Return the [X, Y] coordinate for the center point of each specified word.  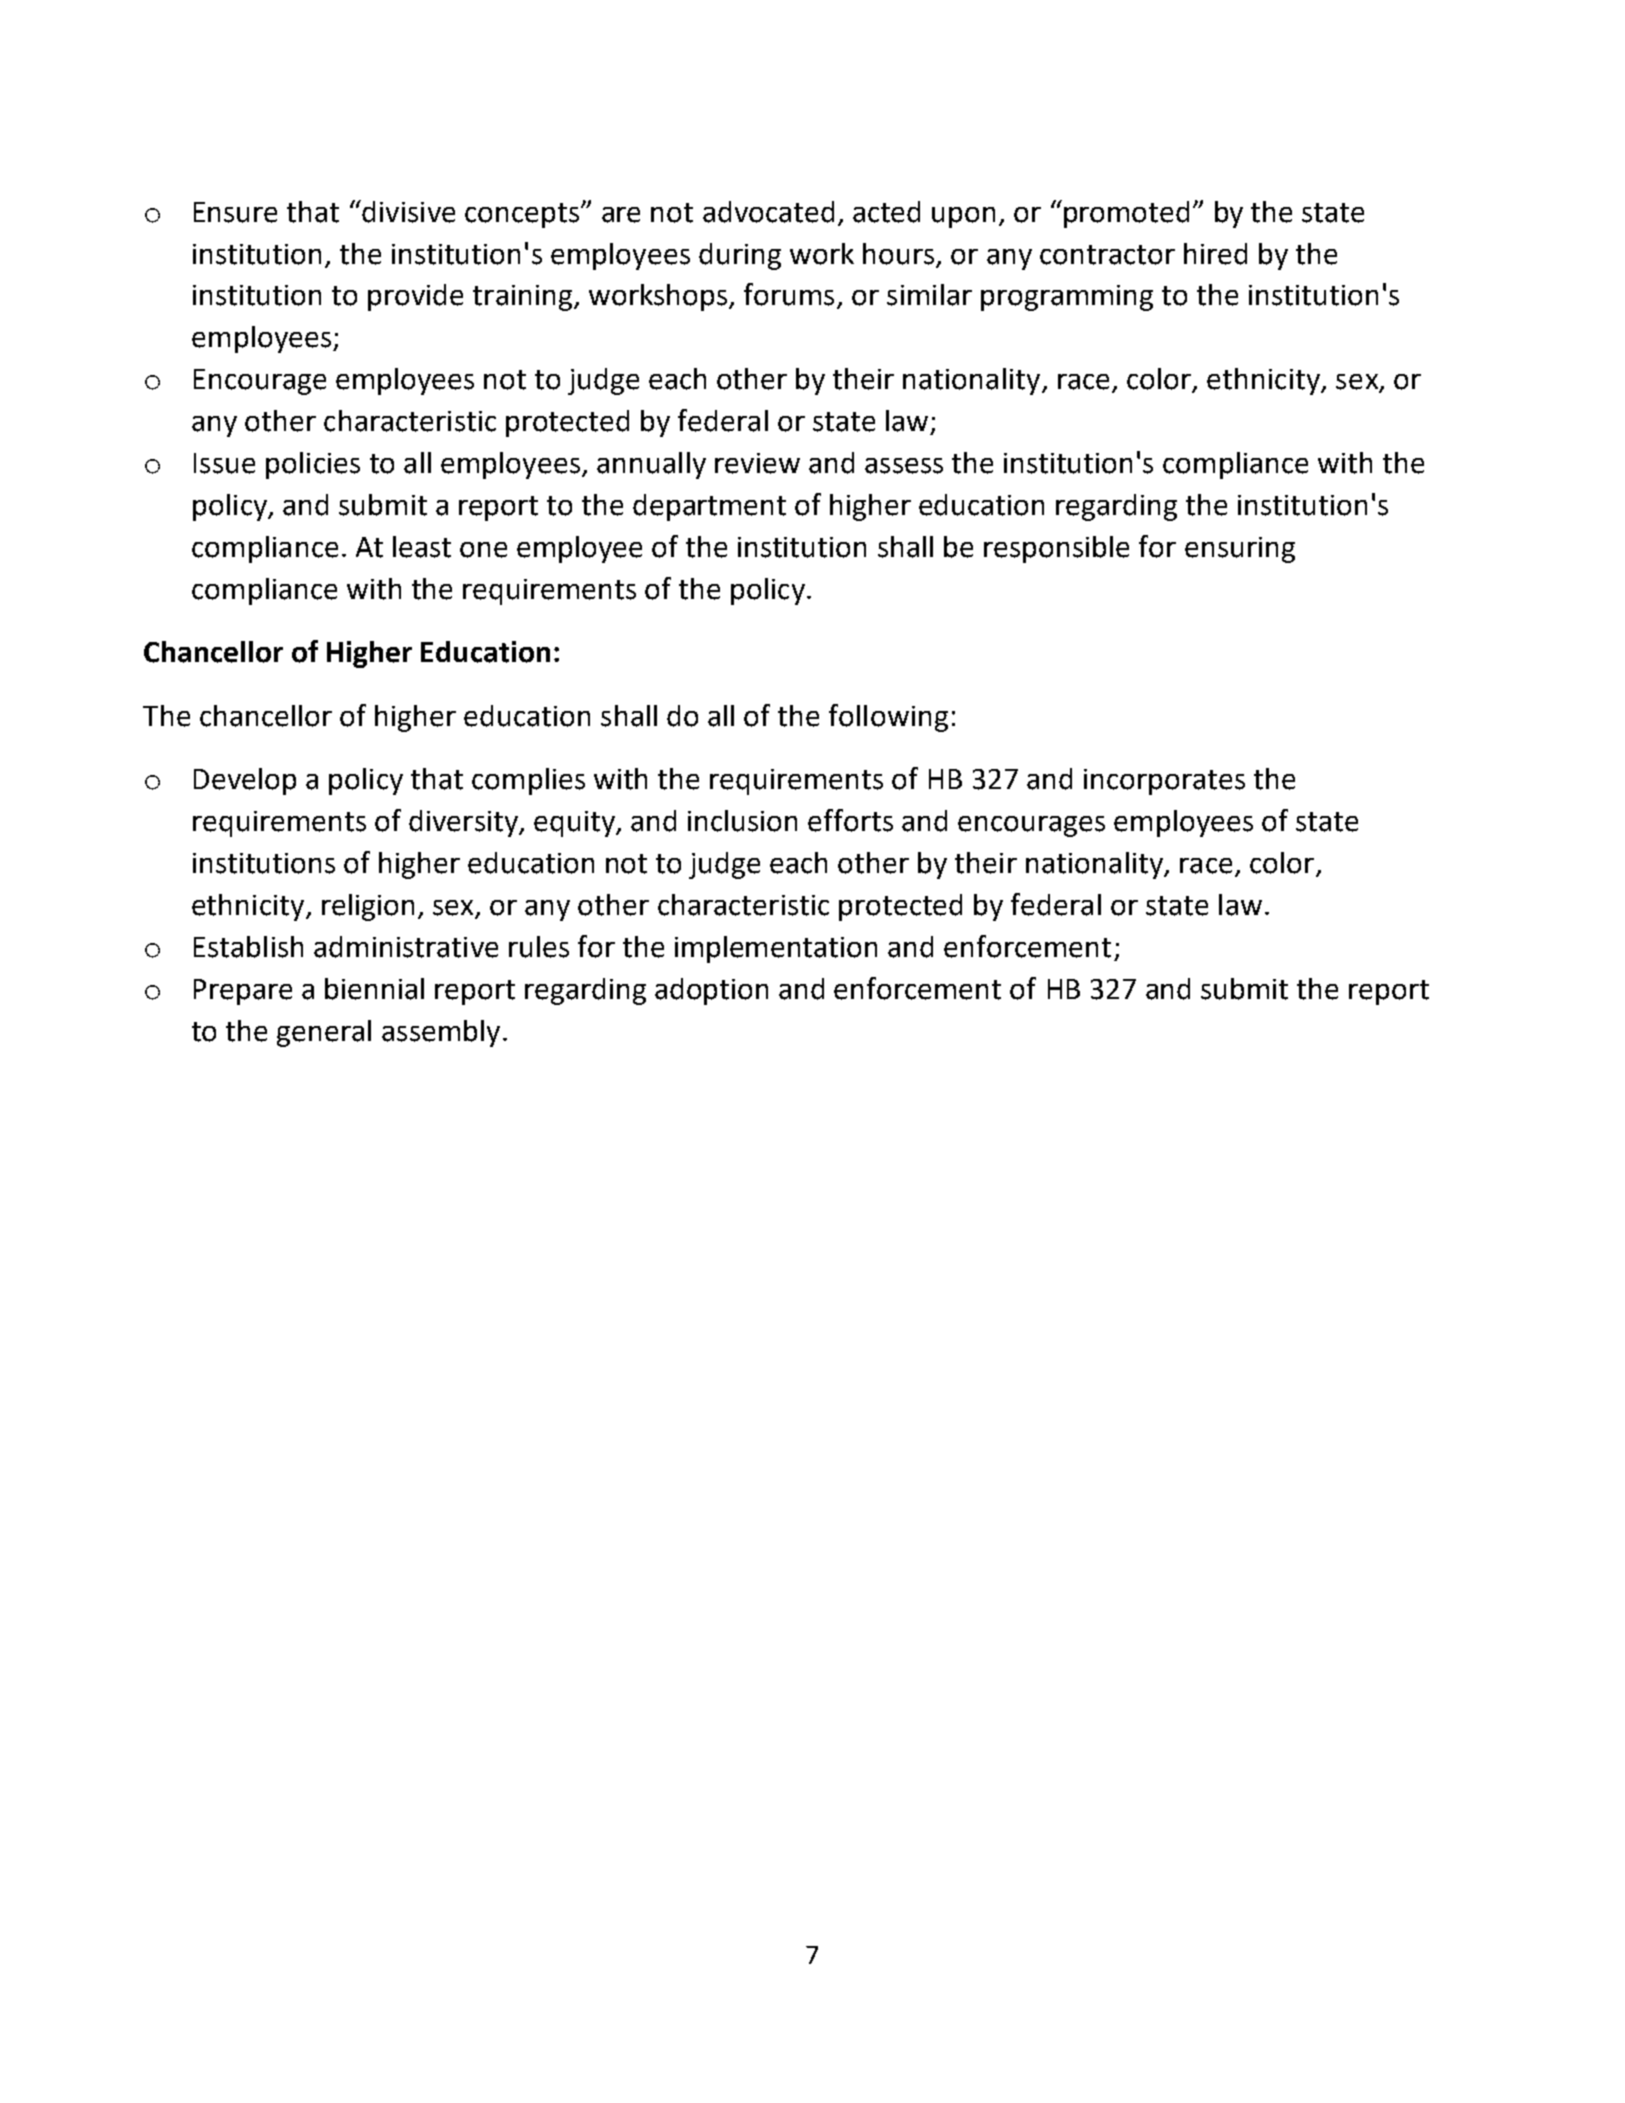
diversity [464, 823]
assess [904, 466]
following [888, 718]
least [422, 547]
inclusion [742, 821]
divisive [407, 211]
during [740, 256]
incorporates [1164, 782]
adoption [711, 991]
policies [313, 465]
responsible [1056, 549]
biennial [374, 989]
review [757, 463]
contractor [1107, 255]
